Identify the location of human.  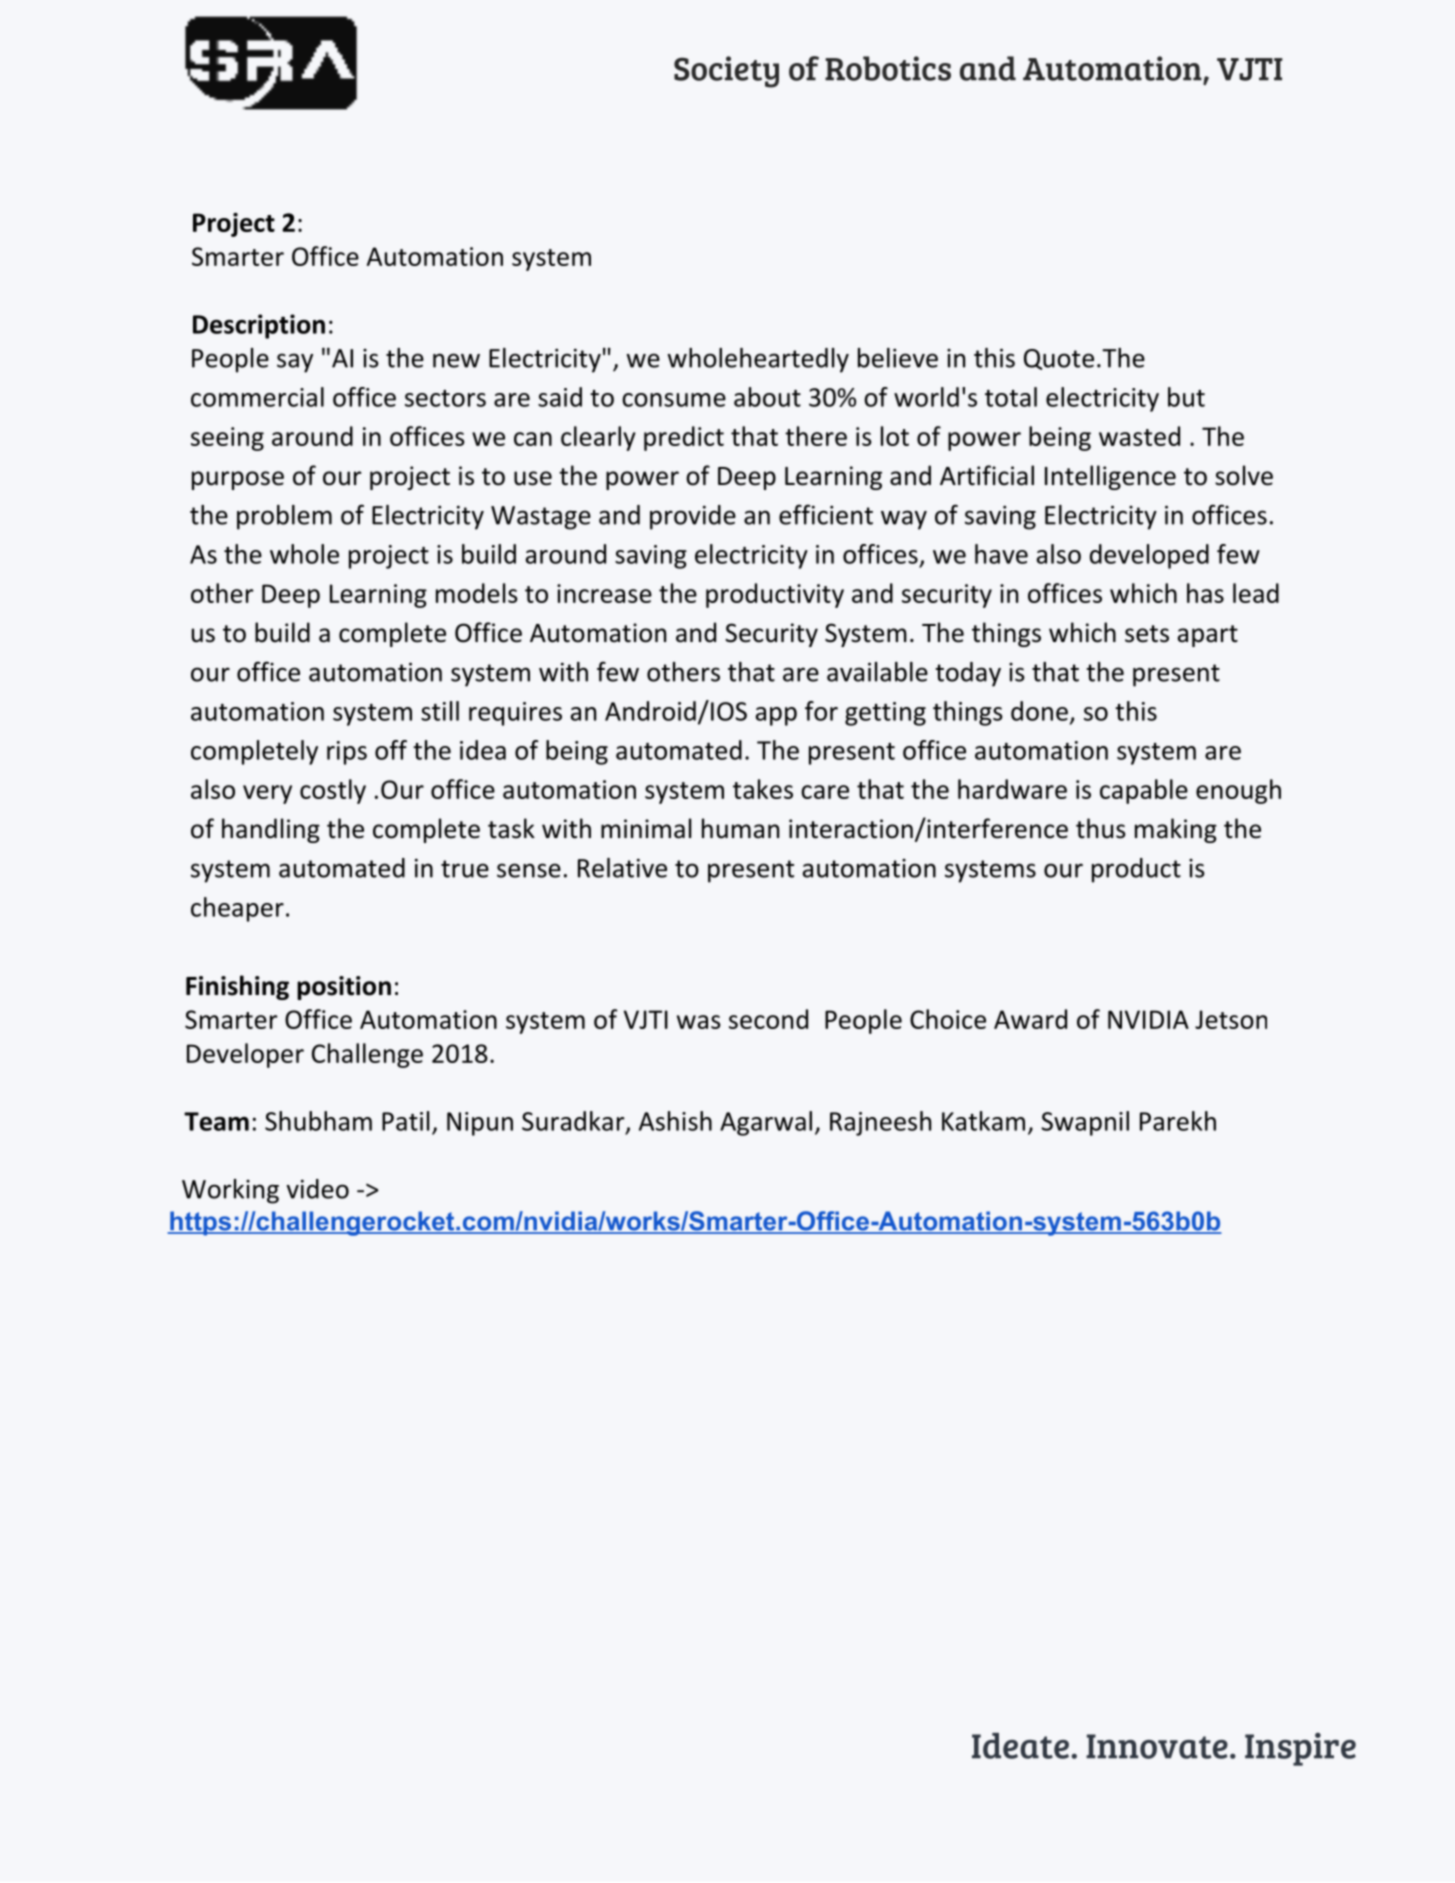
(740, 828).
